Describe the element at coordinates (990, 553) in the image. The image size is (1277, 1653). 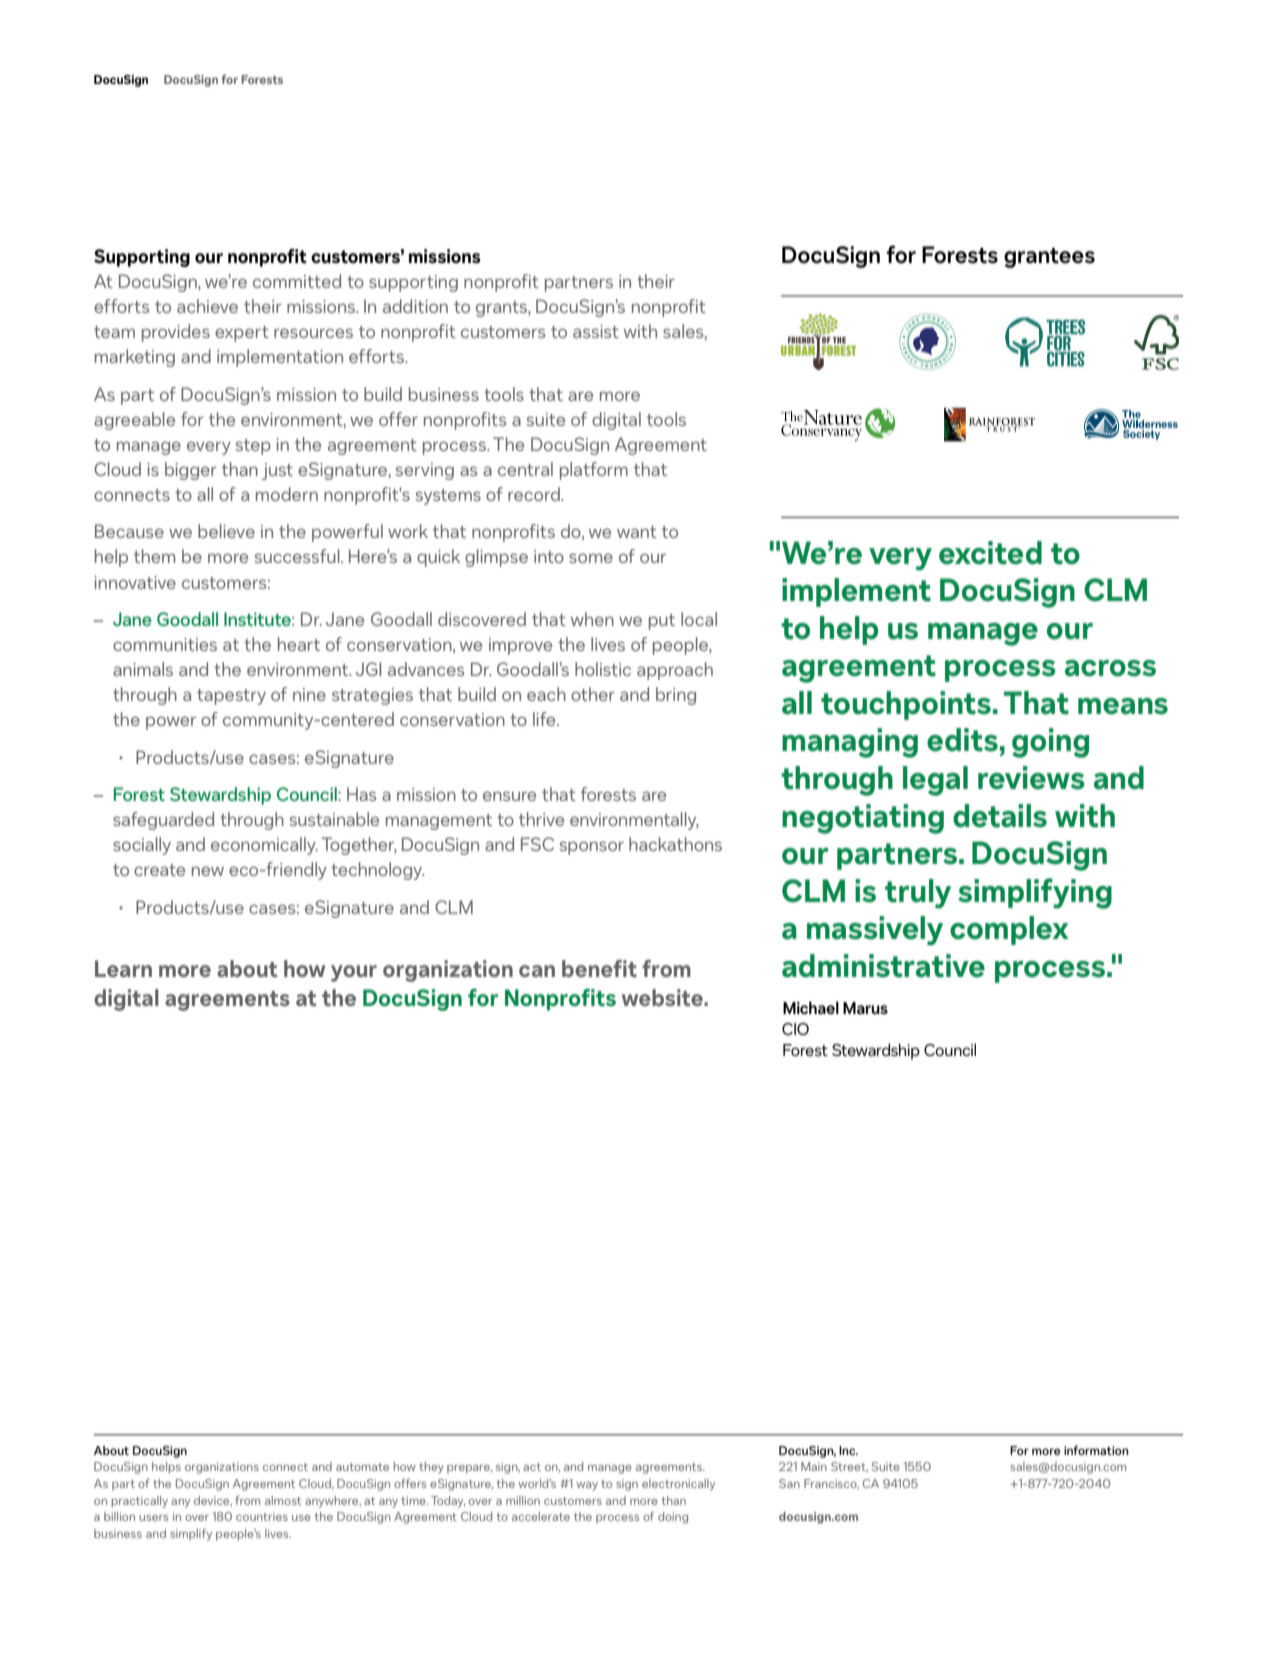
I see `excited` at that location.
